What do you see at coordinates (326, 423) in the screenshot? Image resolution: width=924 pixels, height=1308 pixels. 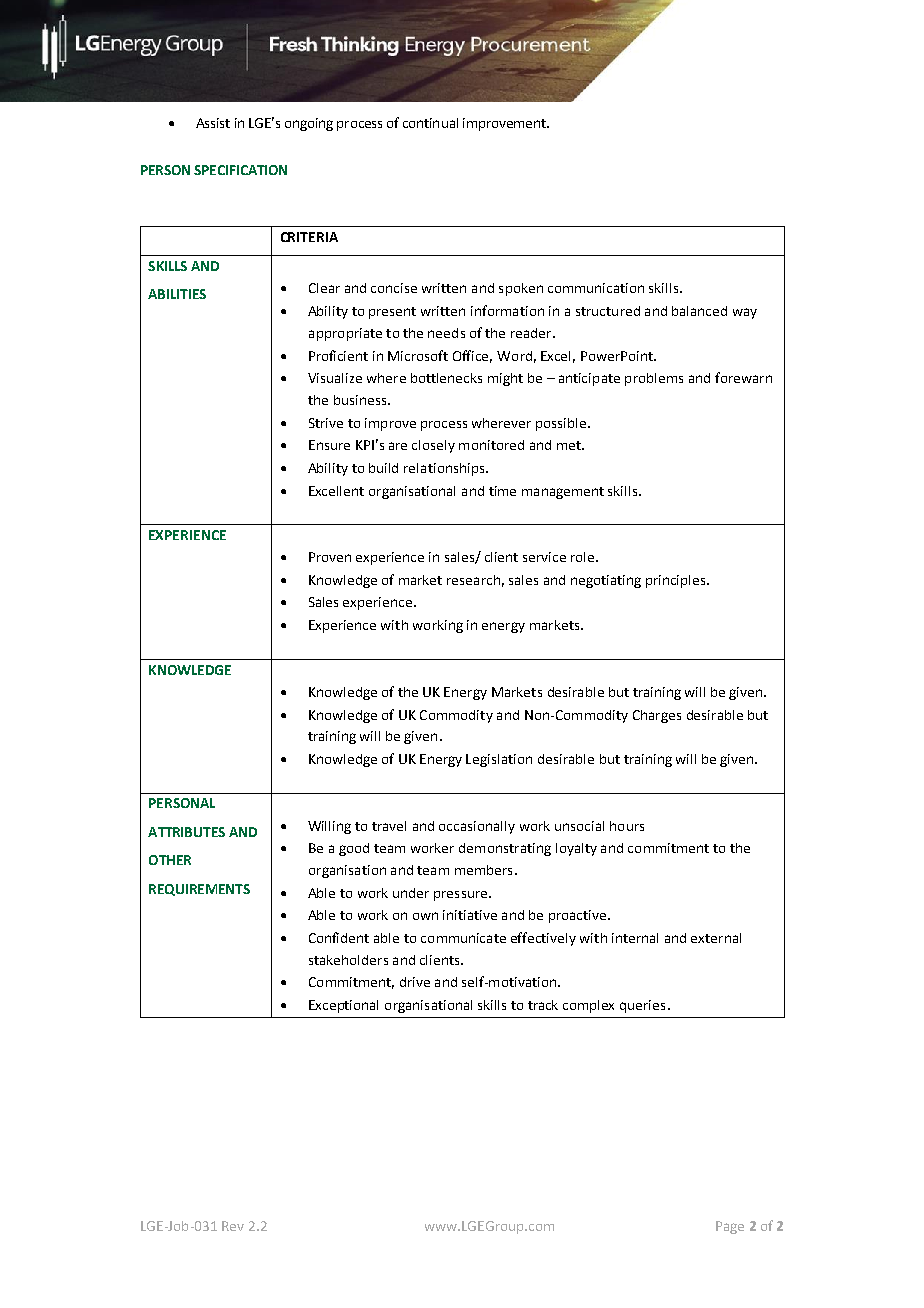 I see `Strive` at bounding box center [326, 423].
